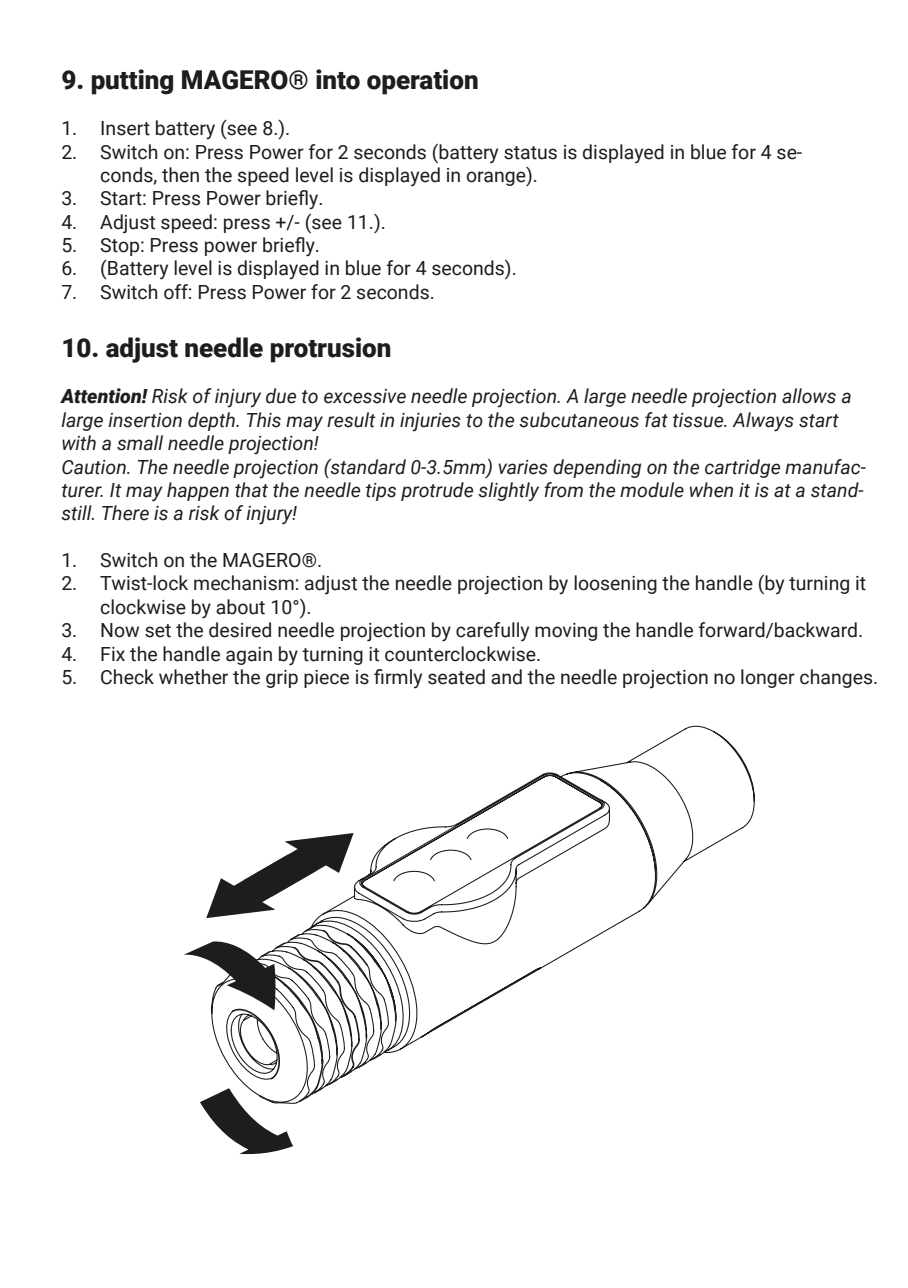 The image size is (908, 1288). Describe the element at coordinates (809, 396) in the image. I see `allows` at that location.
